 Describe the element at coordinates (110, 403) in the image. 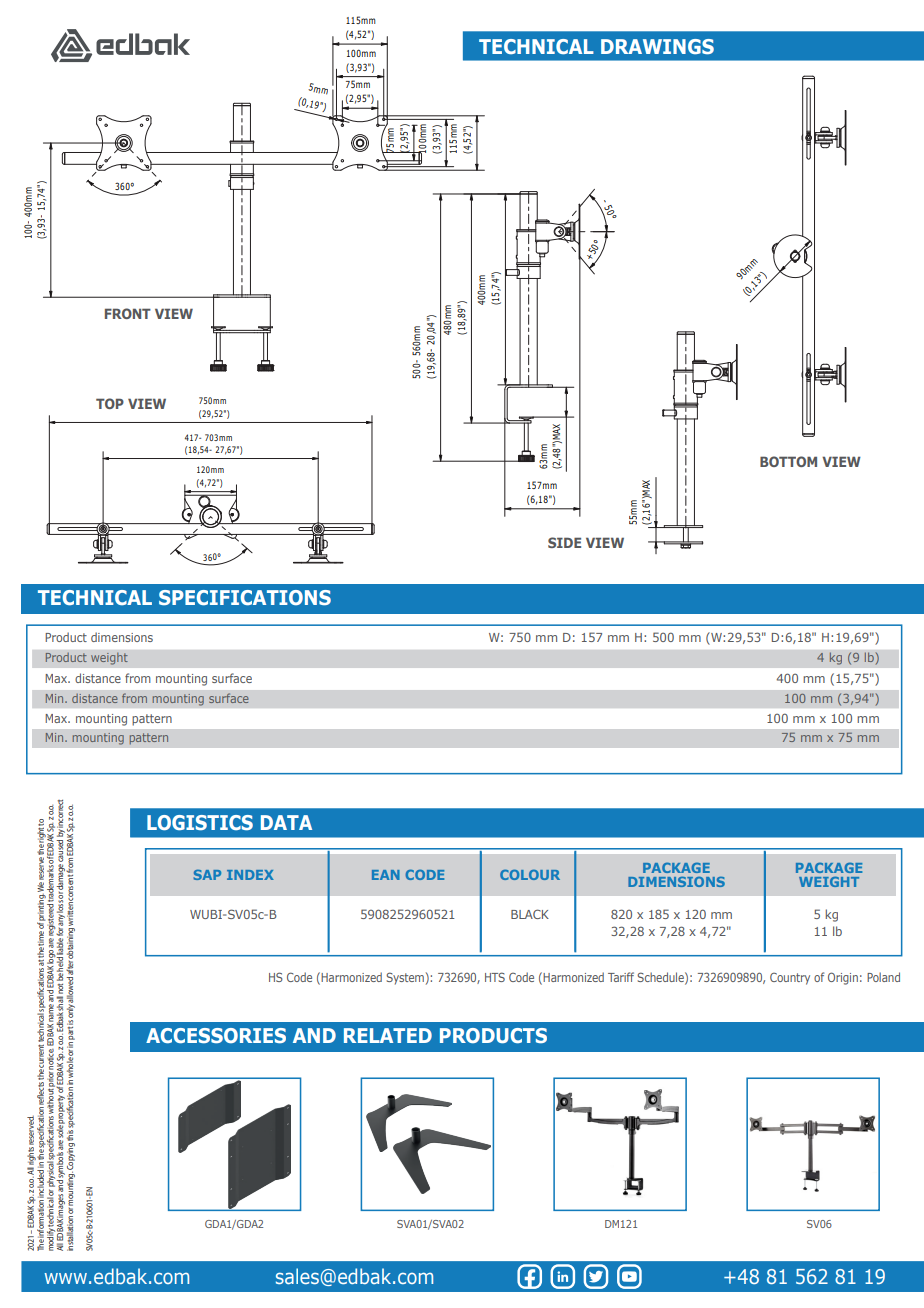

I see `TOP` at that location.
